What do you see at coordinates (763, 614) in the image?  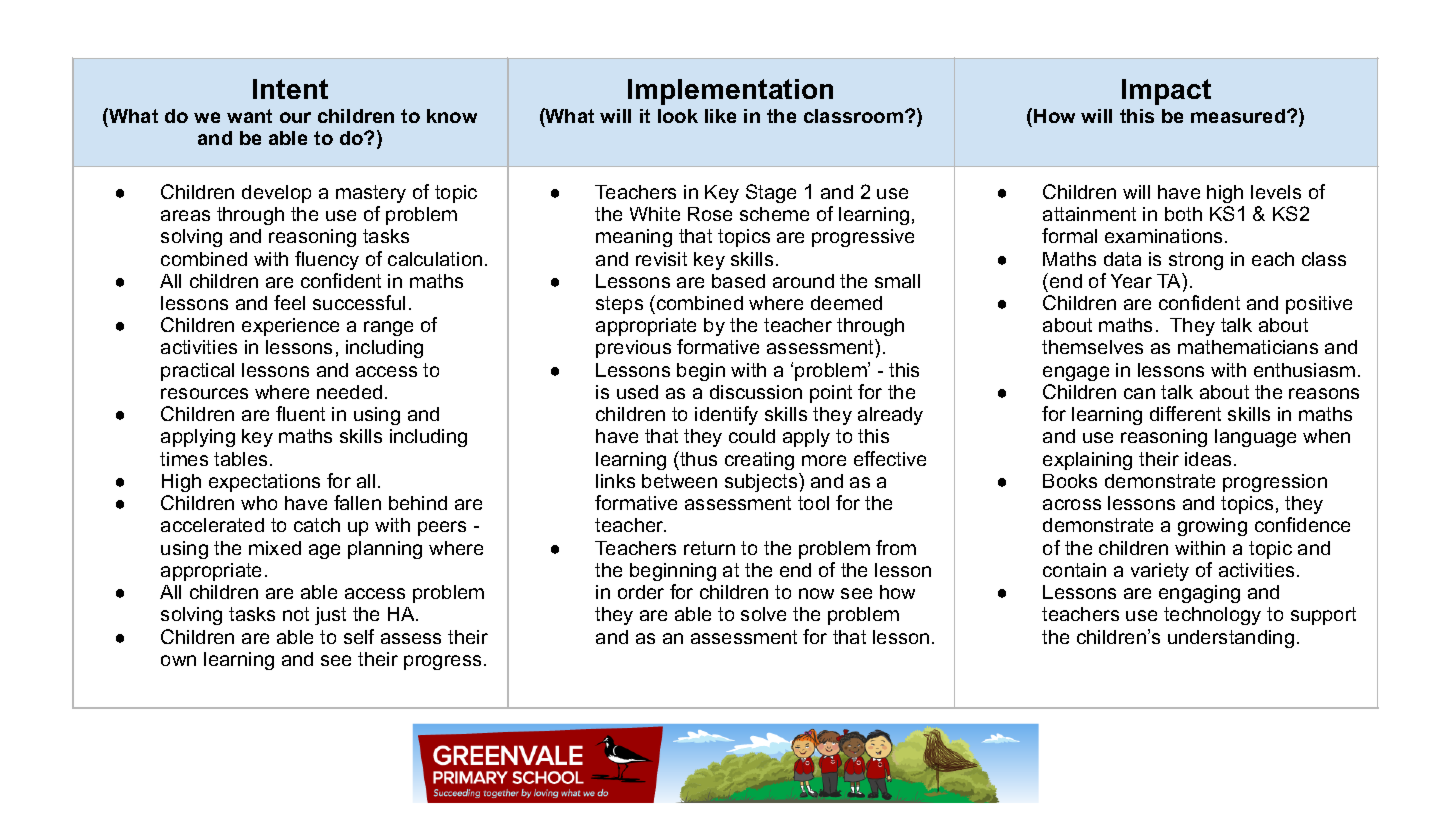 I see `solve` at bounding box center [763, 614].
